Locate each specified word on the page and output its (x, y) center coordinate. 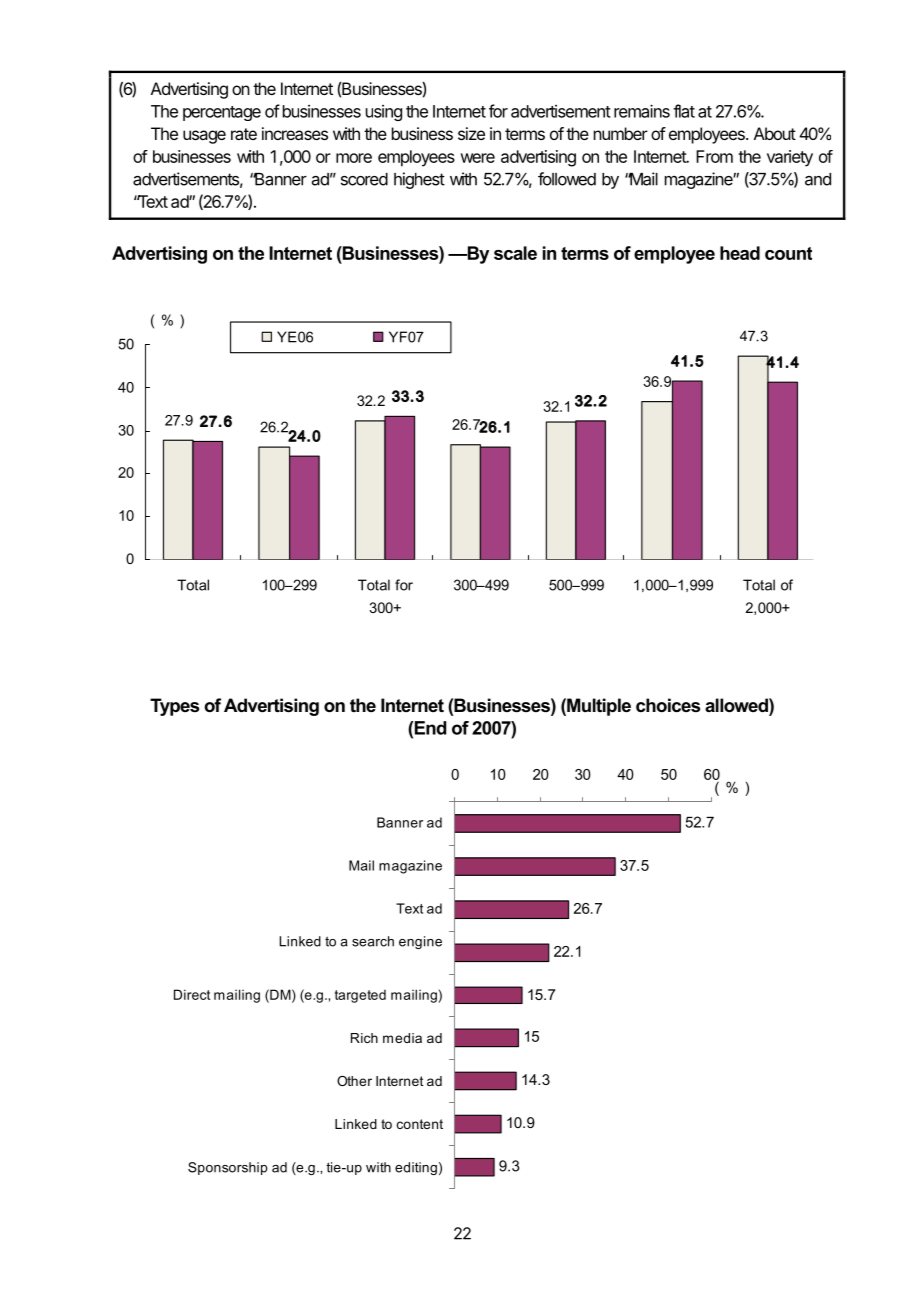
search (373, 941)
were (478, 158)
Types (174, 707)
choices (668, 705)
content (420, 1124)
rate (244, 134)
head (740, 253)
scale (515, 253)
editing (416, 1168)
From (714, 156)
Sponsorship (228, 1168)
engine (420, 942)
